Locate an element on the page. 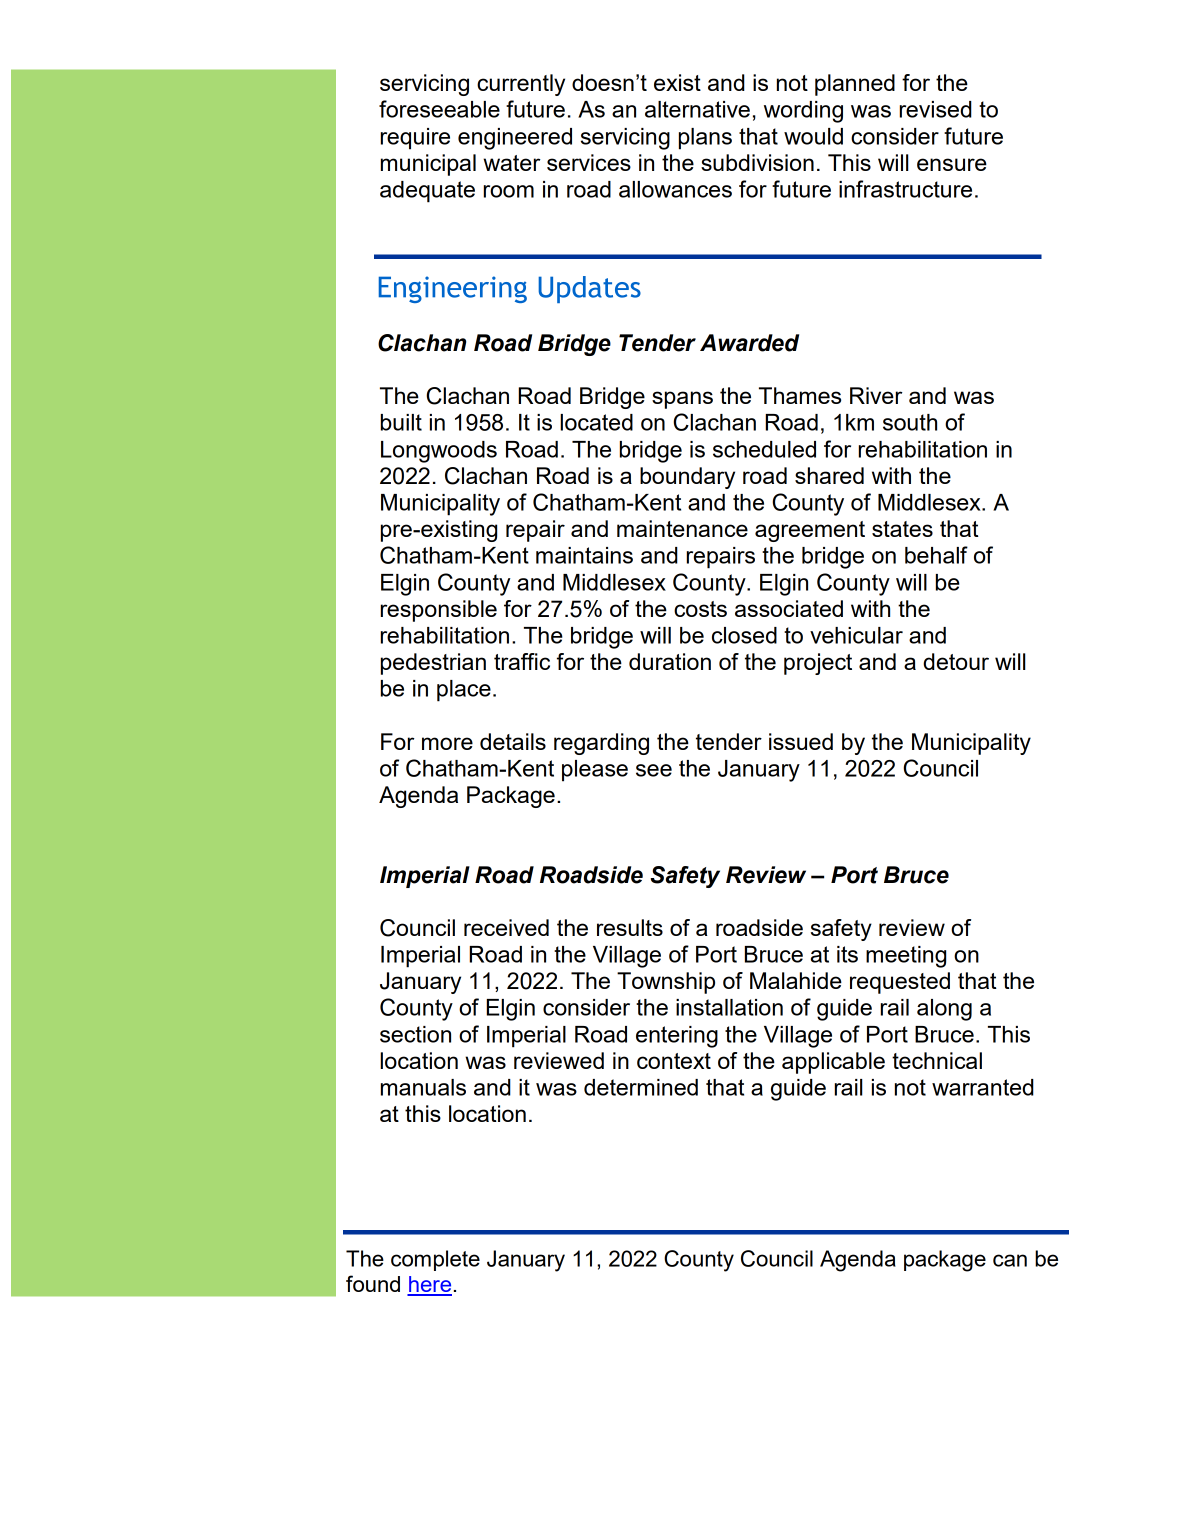 The width and height of the page is (1179, 1526). foreseeable is located at coordinates (439, 109).
